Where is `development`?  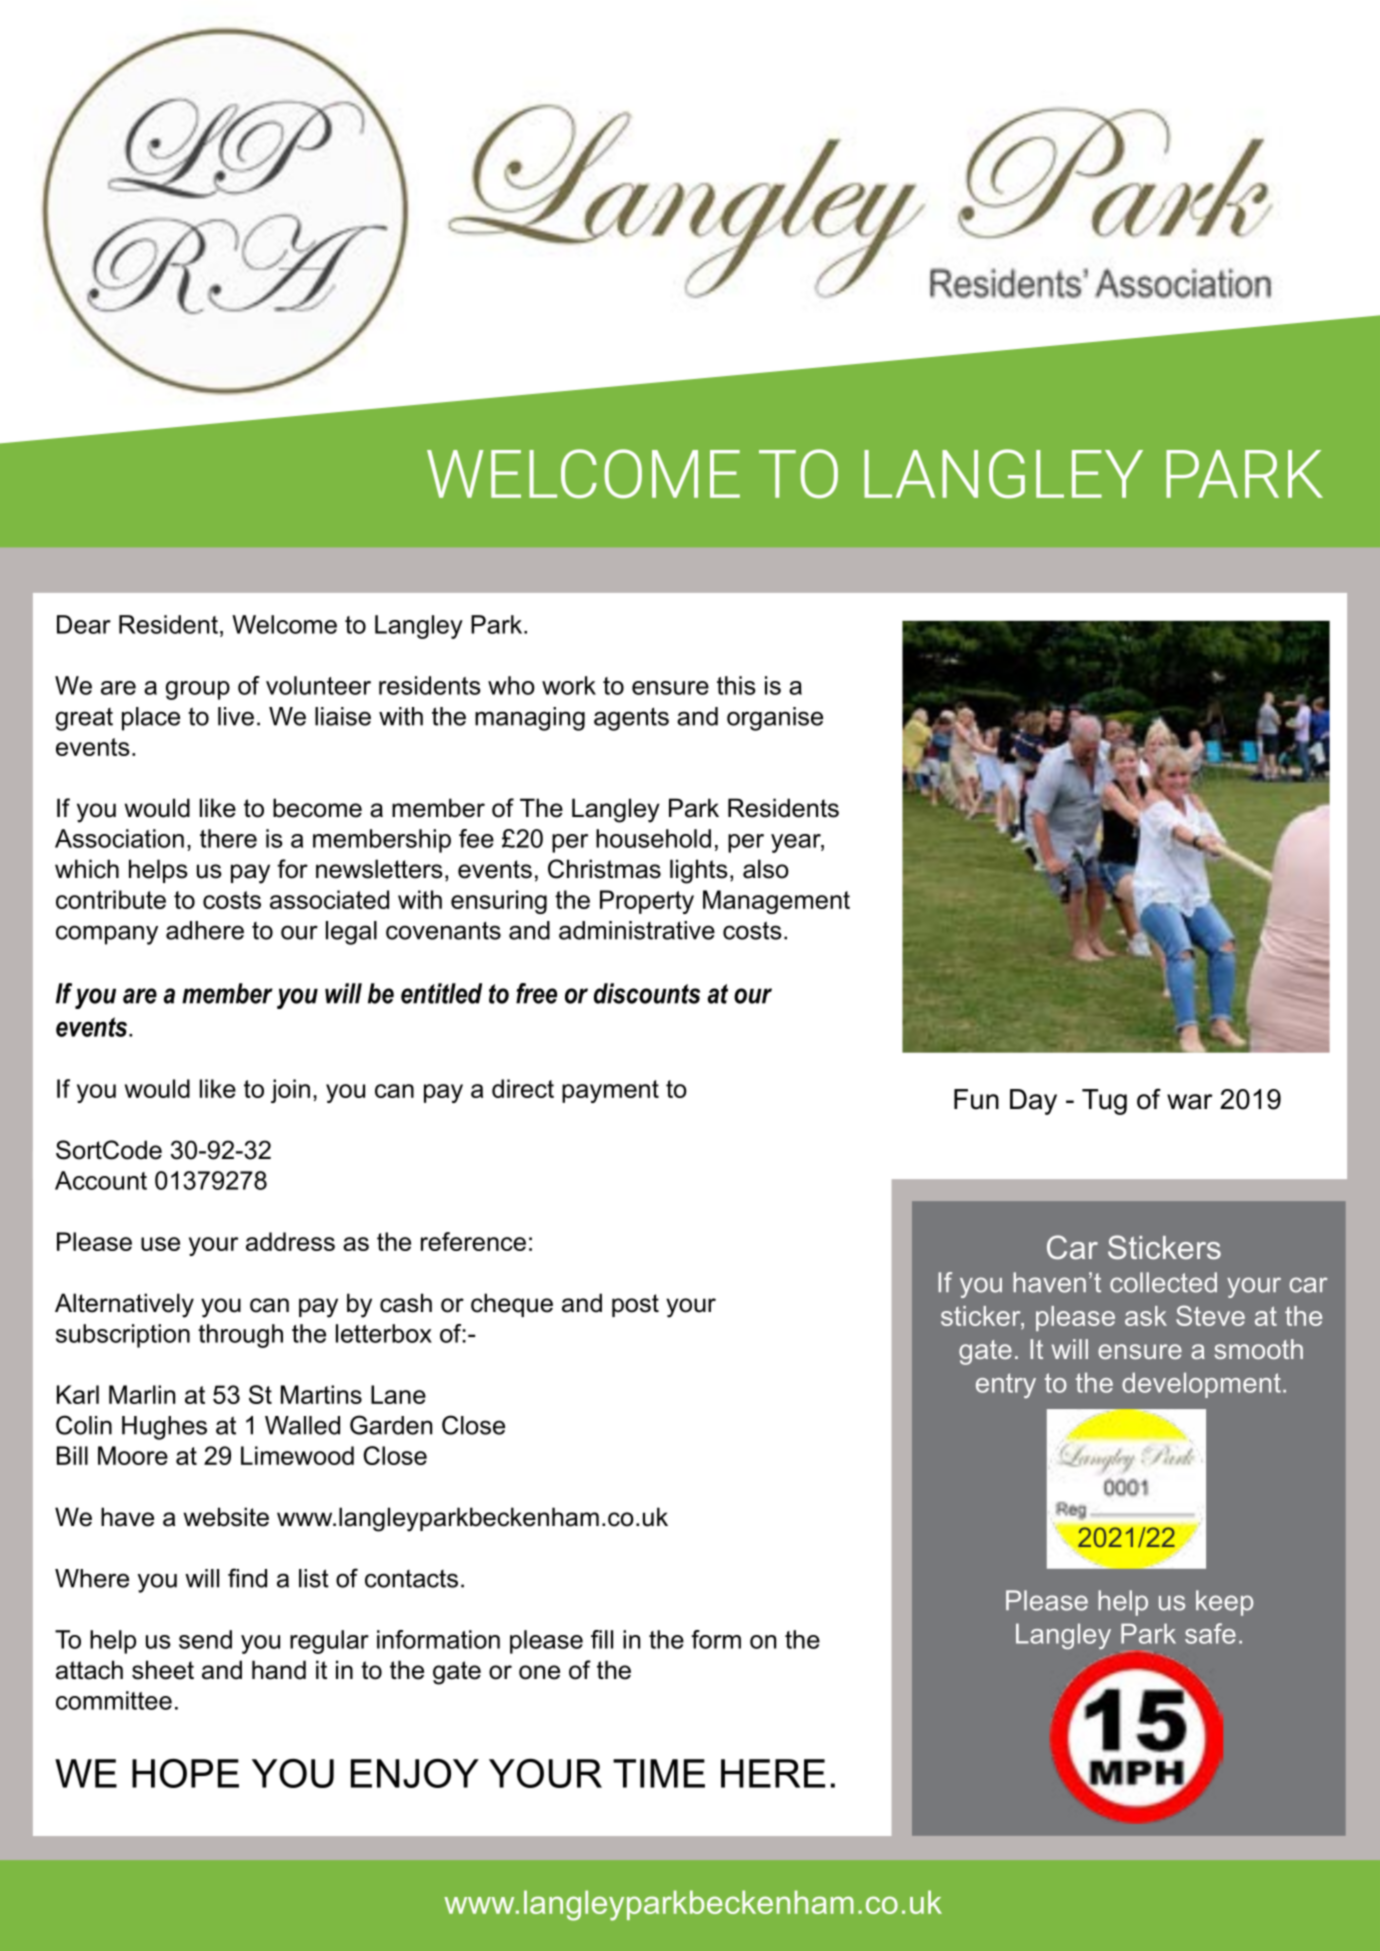
development is located at coordinates (1201, 1385).
